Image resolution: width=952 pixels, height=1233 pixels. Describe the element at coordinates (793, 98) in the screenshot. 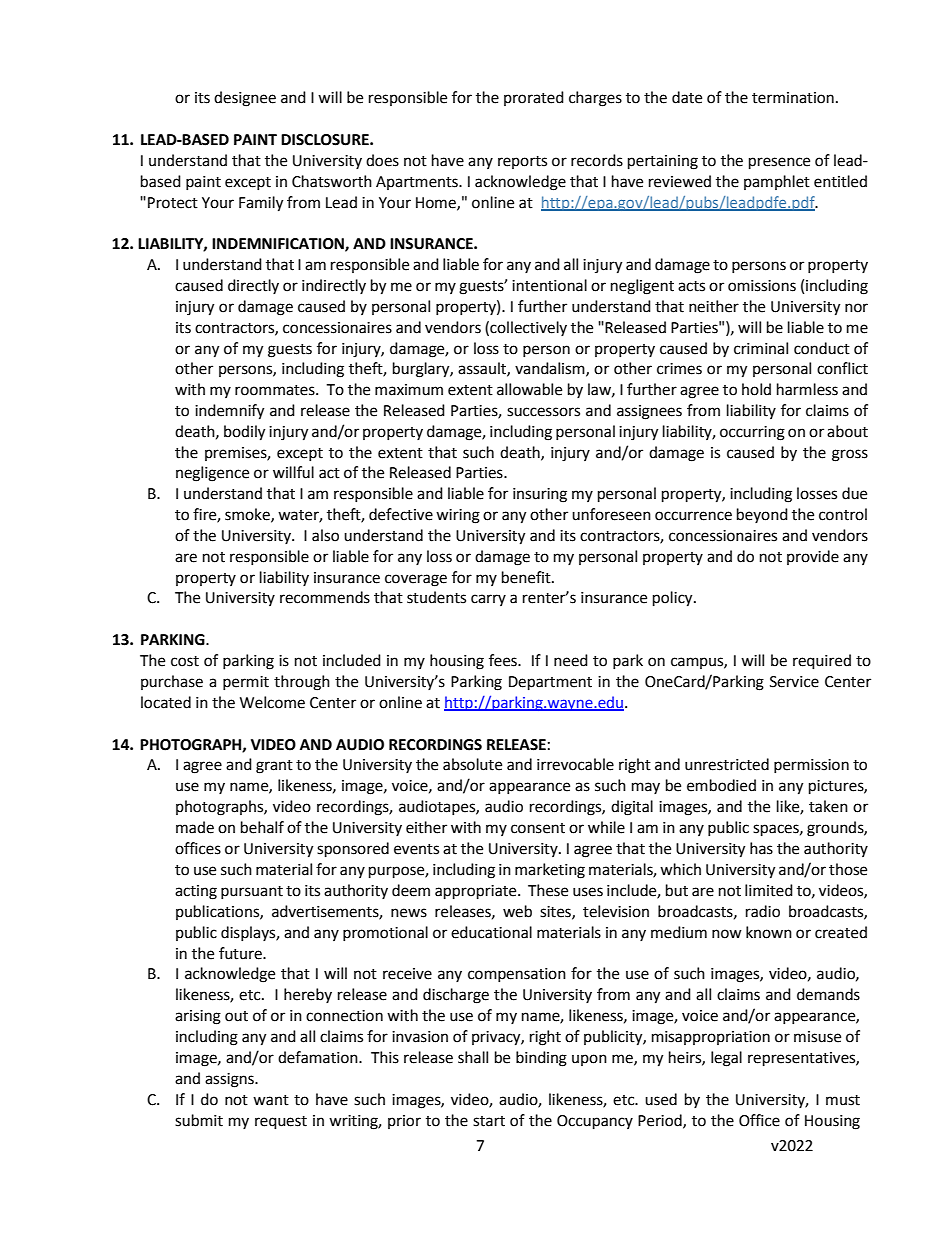

I see `termination` at that location.
